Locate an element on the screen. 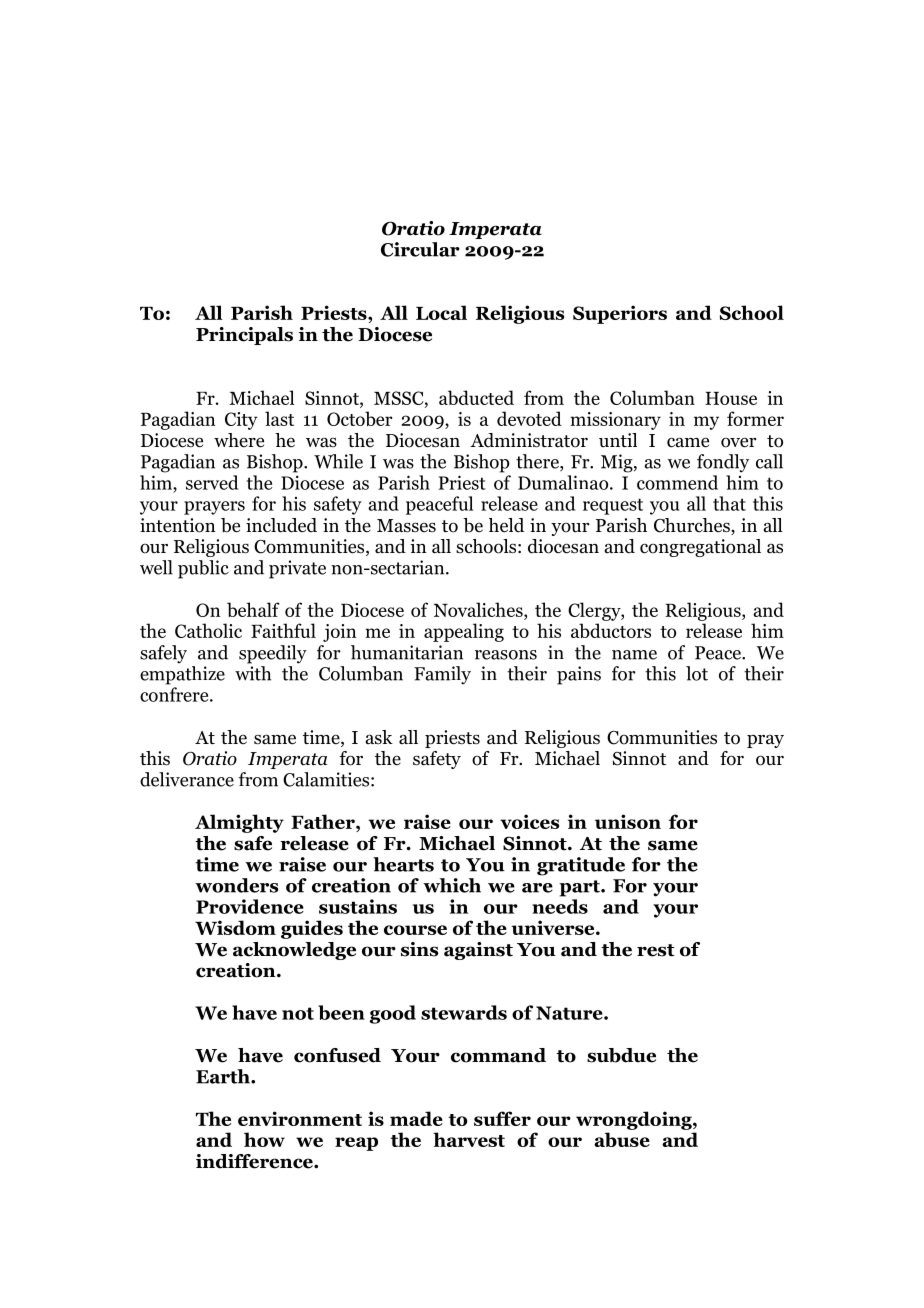 This screenshot has width=924, height=1308. against is located at coordinates (478, 951).
